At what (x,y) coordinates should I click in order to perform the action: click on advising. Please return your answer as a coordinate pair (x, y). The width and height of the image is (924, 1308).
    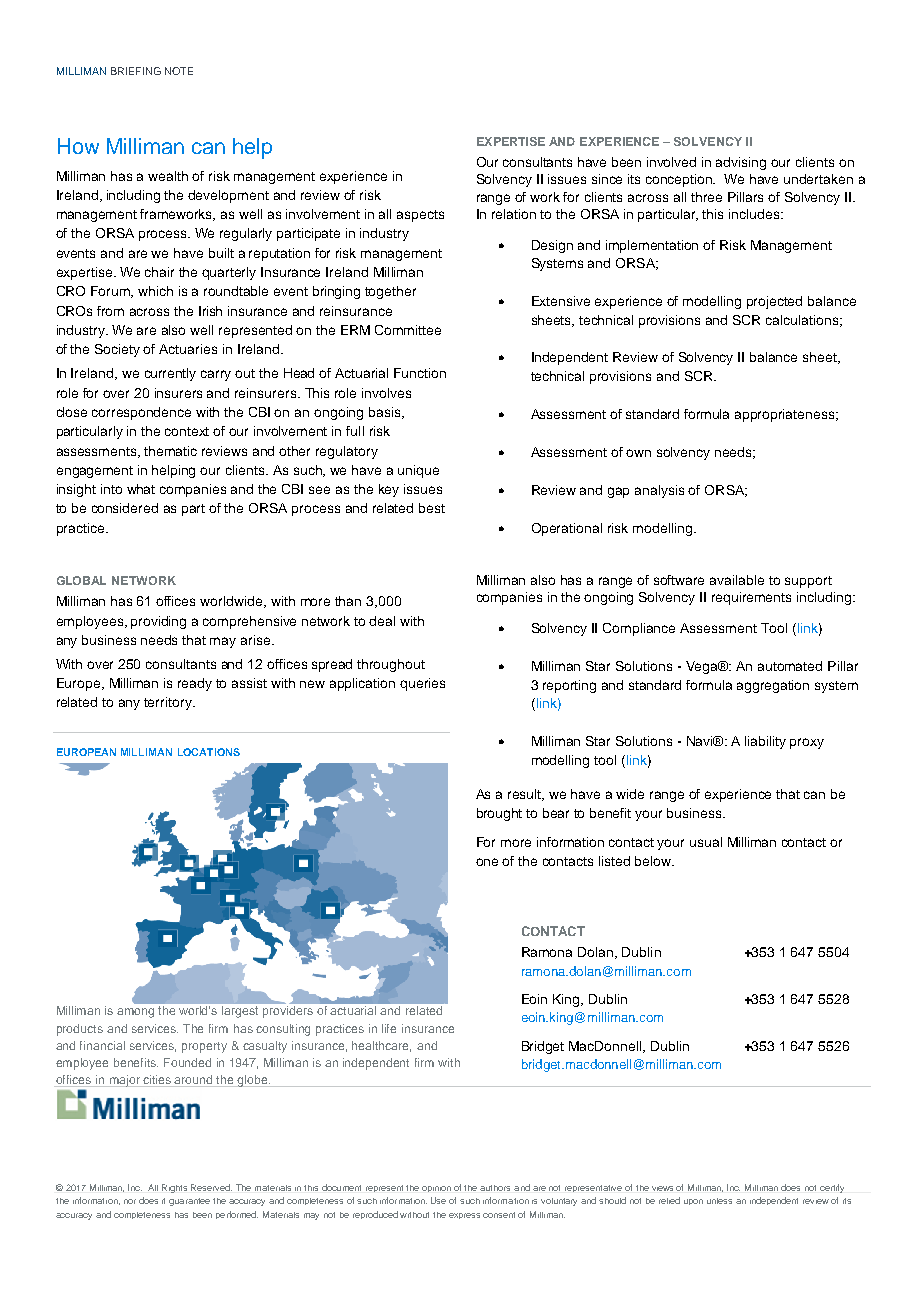
    Looking at the image, I should click on (741, 163).
